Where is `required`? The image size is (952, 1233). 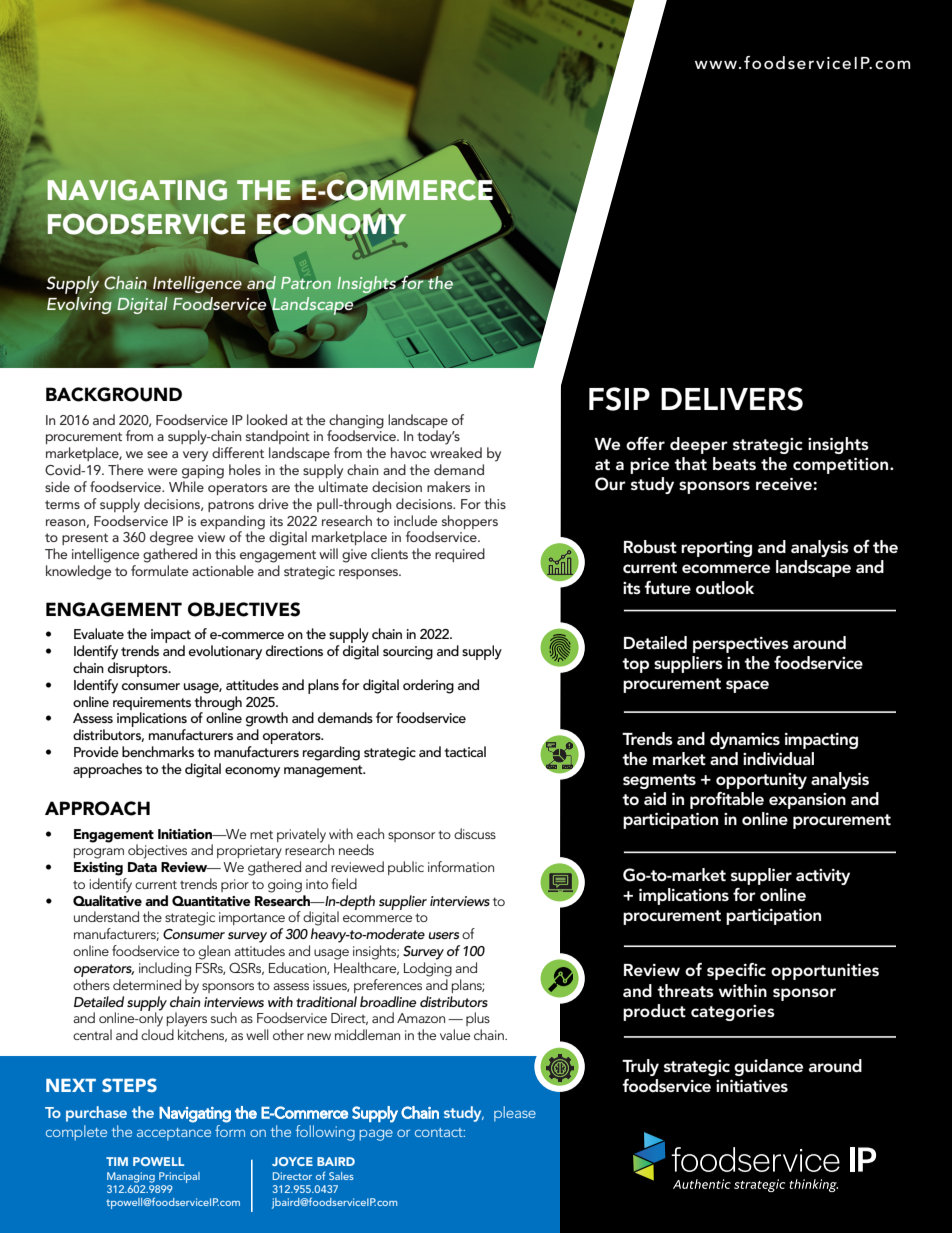
required is located at coordinates (460, 555).
